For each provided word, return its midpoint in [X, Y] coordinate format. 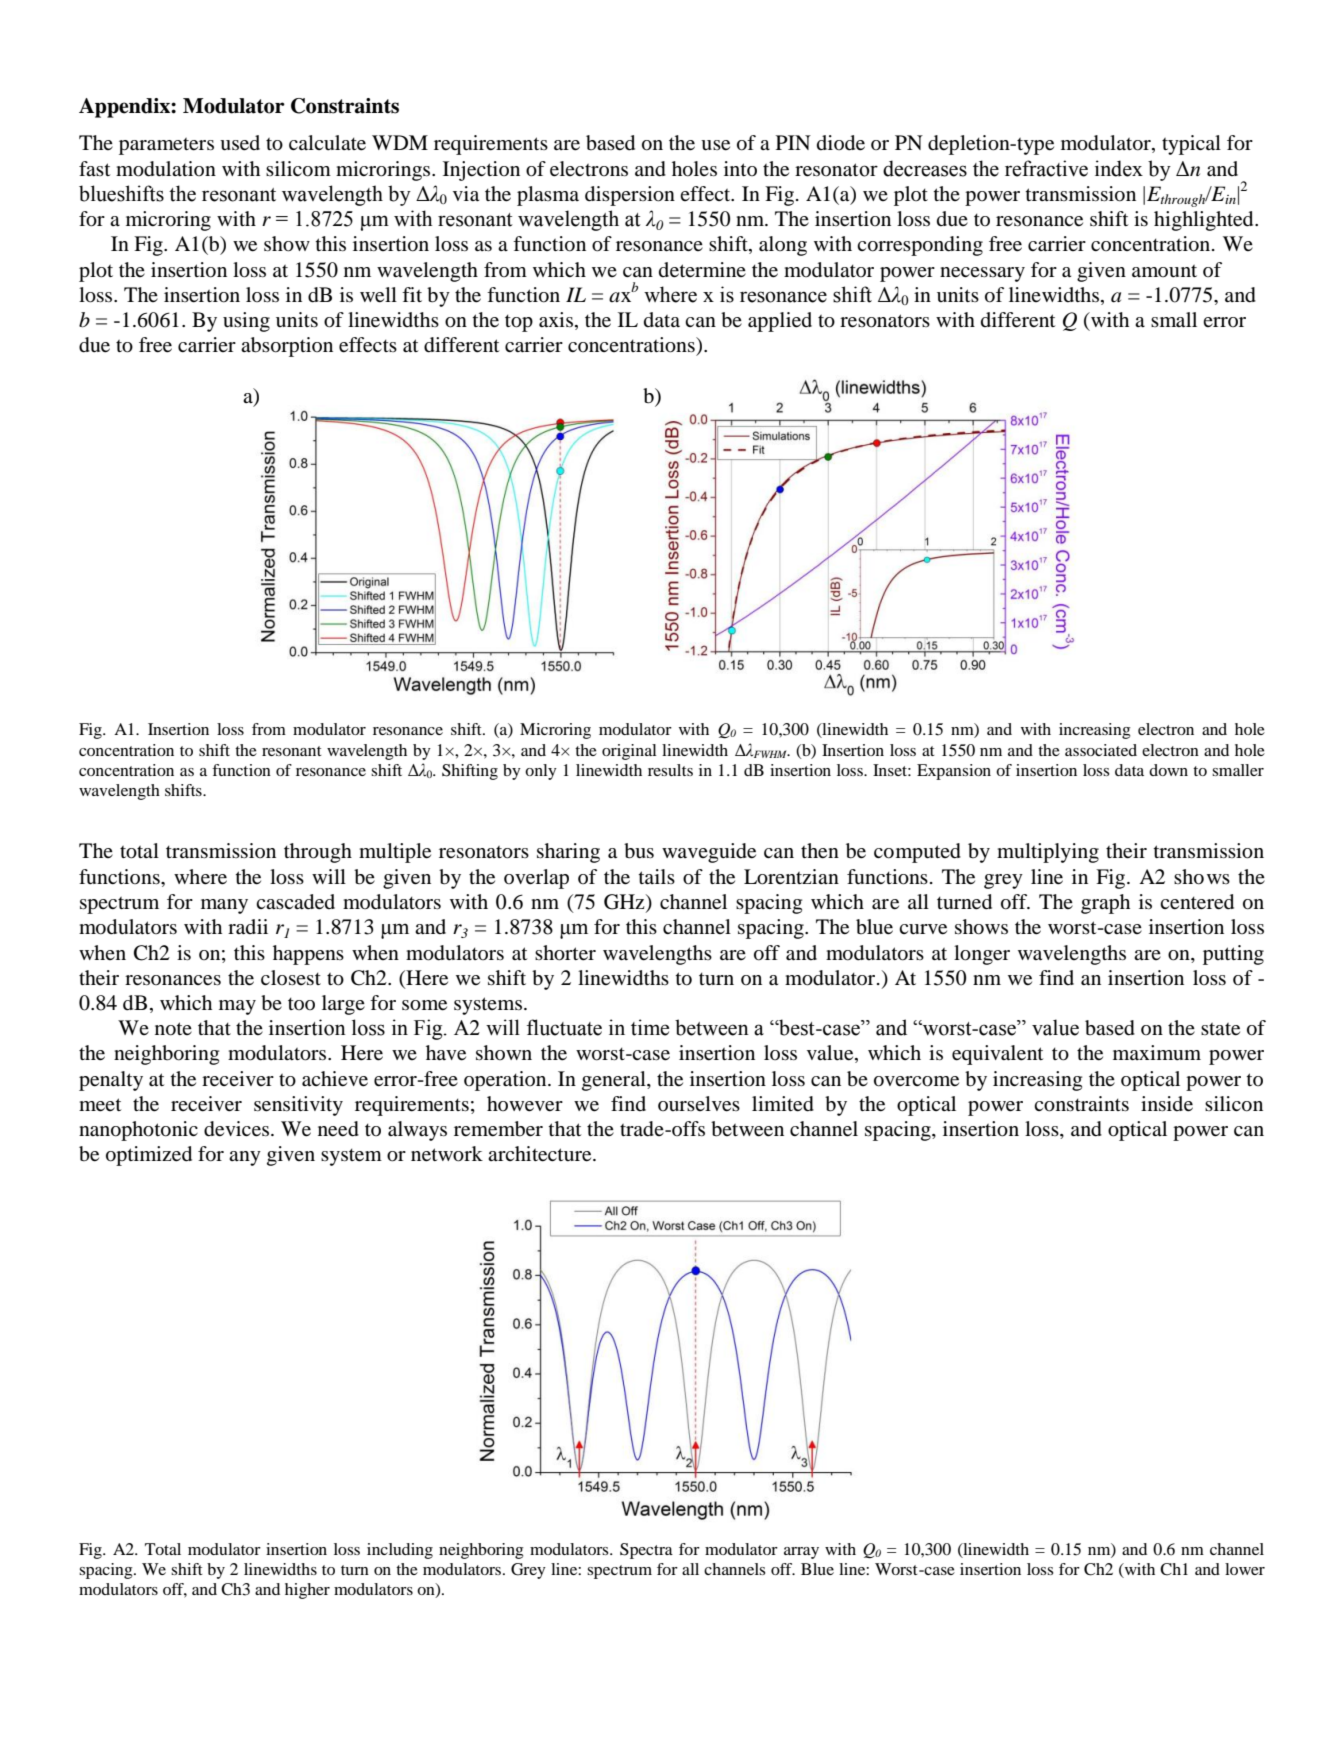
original [629, 752]
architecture [541, 1154]
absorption [287, 347]
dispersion [630, 196]
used [240, 143]
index [1119, 168]
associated [1101, 750]
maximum [1157, 1052]
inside [1167, 1104]
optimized [149, 1156]
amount [1164, 271]
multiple [395, 853]
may [237, 1007]
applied [780, 322]
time [650, 1027]
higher [307, 1591]
